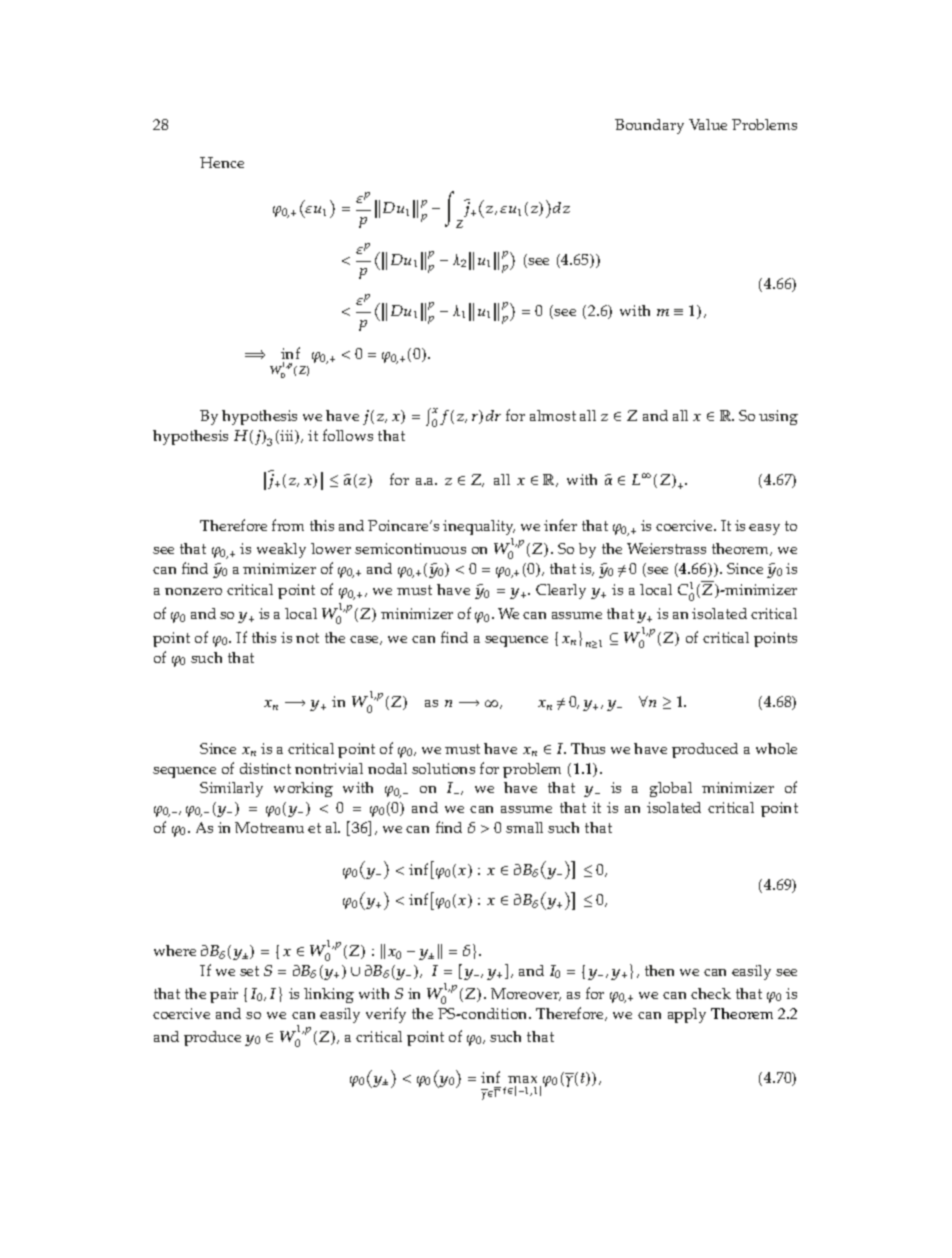  Describe the element at coordinates (231, 789) in the screenshot. I see `Similarly` at that location.
